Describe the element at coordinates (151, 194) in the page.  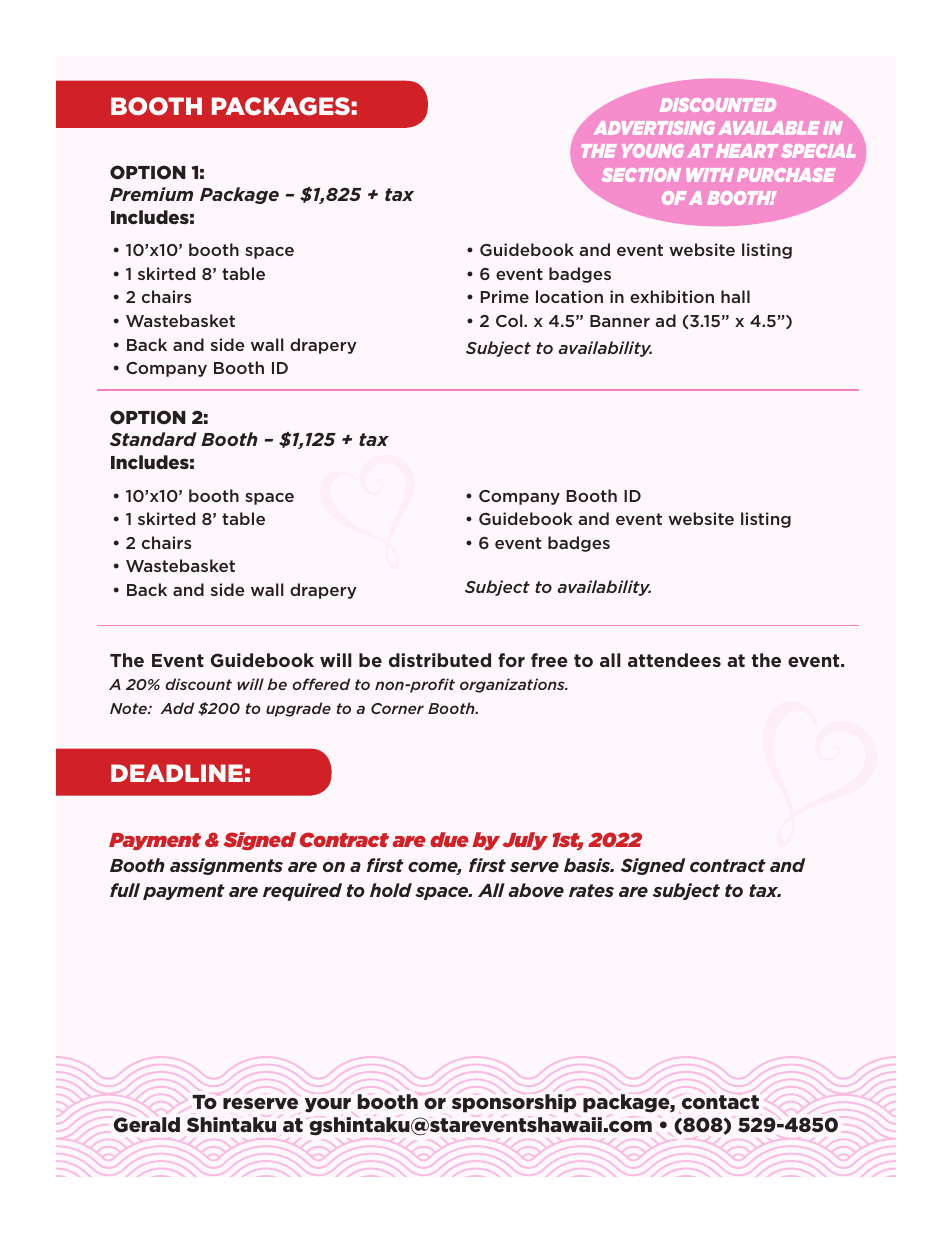
I see `Premium` at that location.
